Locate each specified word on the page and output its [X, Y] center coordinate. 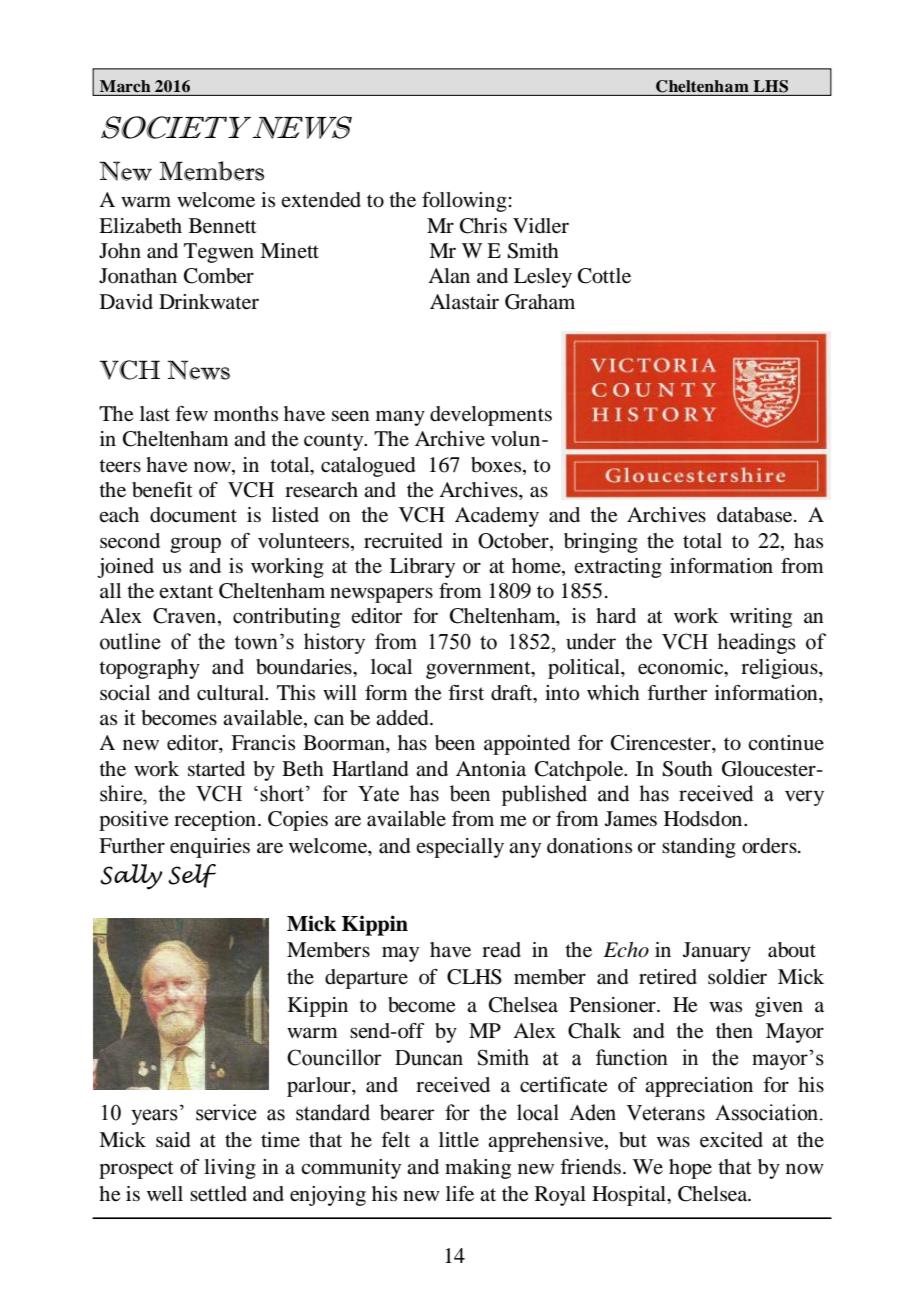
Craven [184, 616]
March [125, 86]
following [465, 202]
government [479, 670]
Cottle [604, 276]
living [230, 1169]
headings [756, 643]
